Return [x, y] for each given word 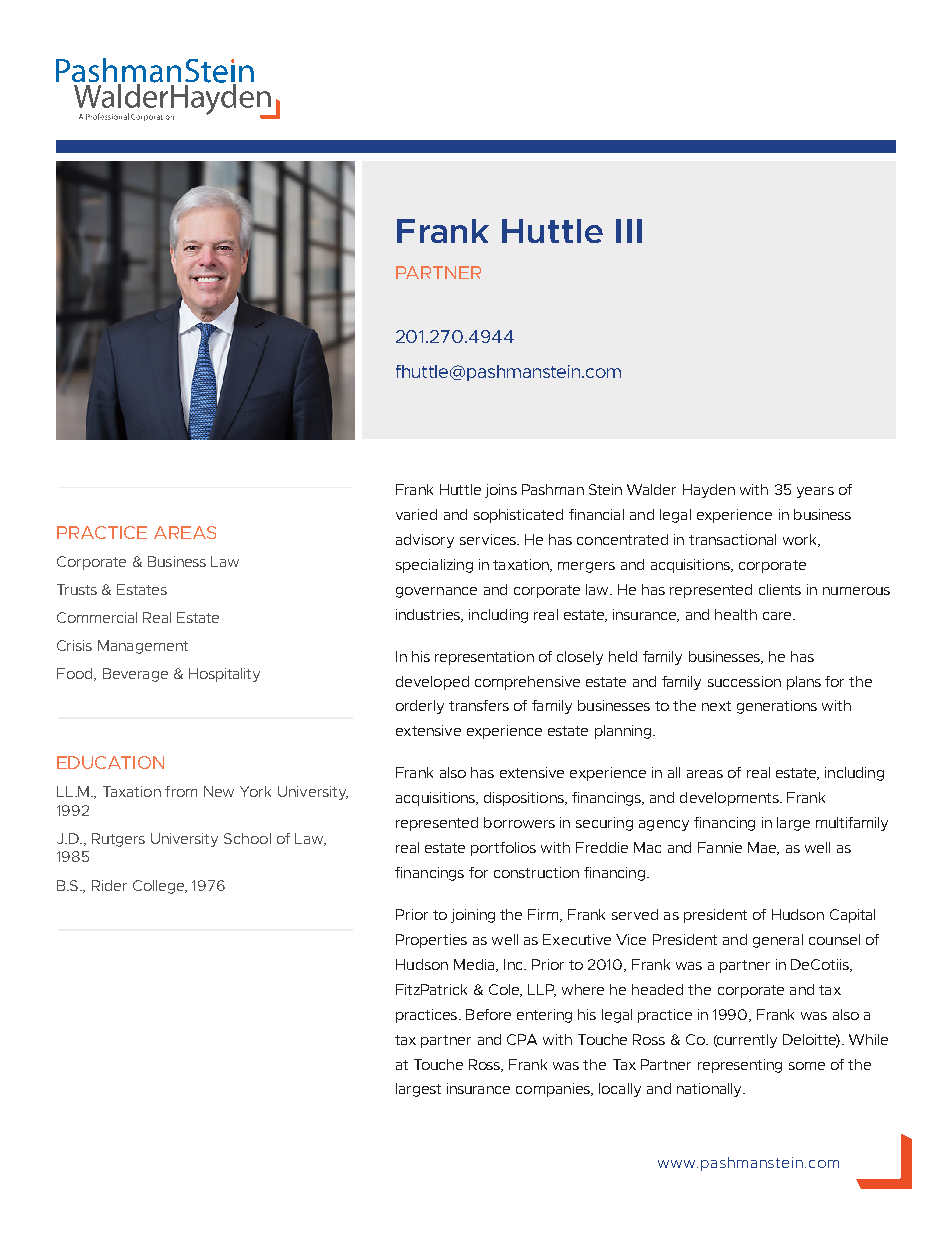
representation [484, 658]
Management [143, 647]
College [160, 887]
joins [501, 491]
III [629, 231]
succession [744, 681]
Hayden [709, 491]
